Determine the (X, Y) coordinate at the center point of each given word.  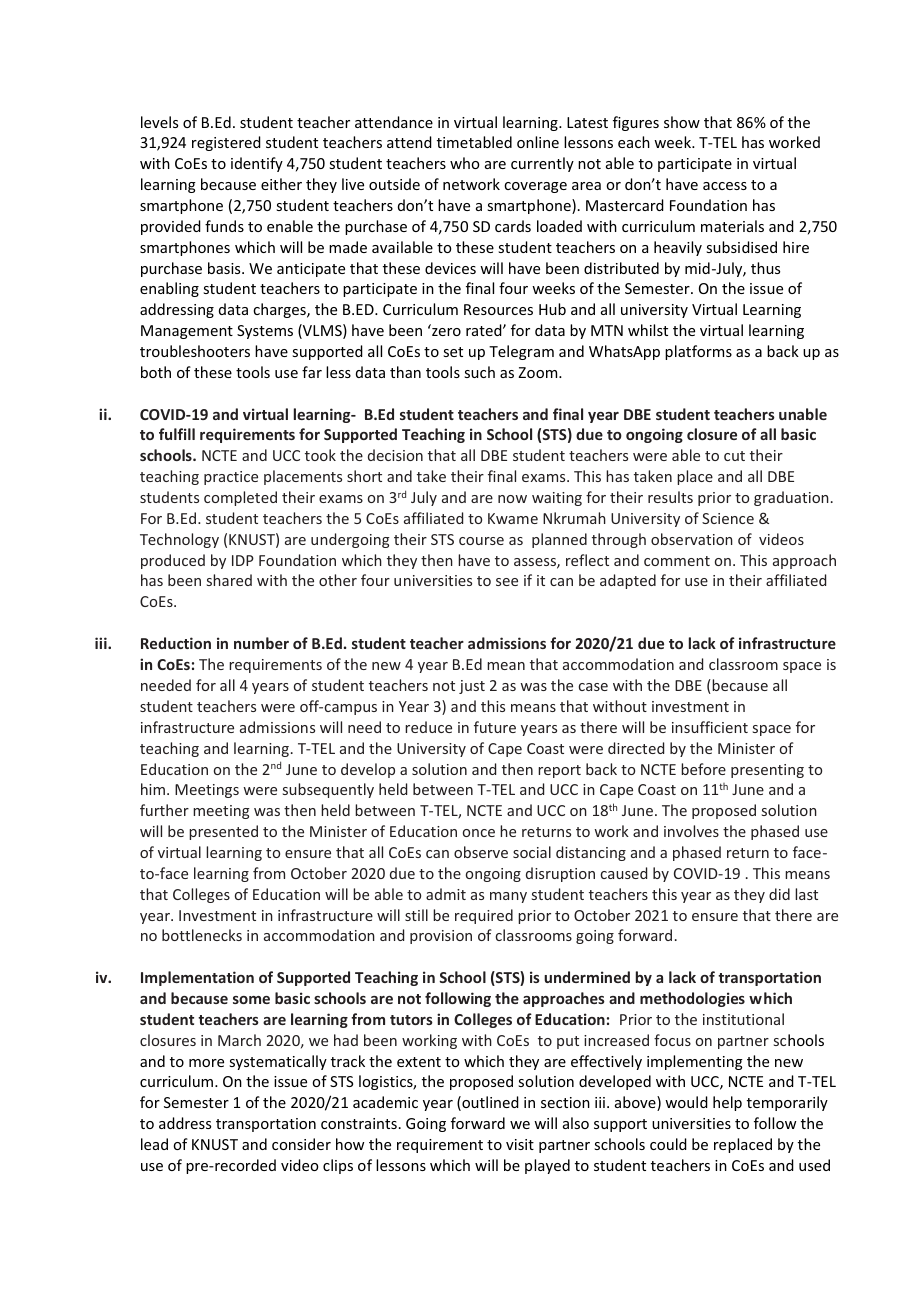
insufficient (710, 727)
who (464, 163)
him (153, 789)
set (453, 352)
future (495, 727)
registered (226, 143)
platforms (698, 352)
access (725, 186)
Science (728, 518)
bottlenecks (202, 935)
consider (301, 1144)
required (484, 916)
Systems (265, 332)
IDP (243, 560)
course (481, 541)
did (779, 894)
